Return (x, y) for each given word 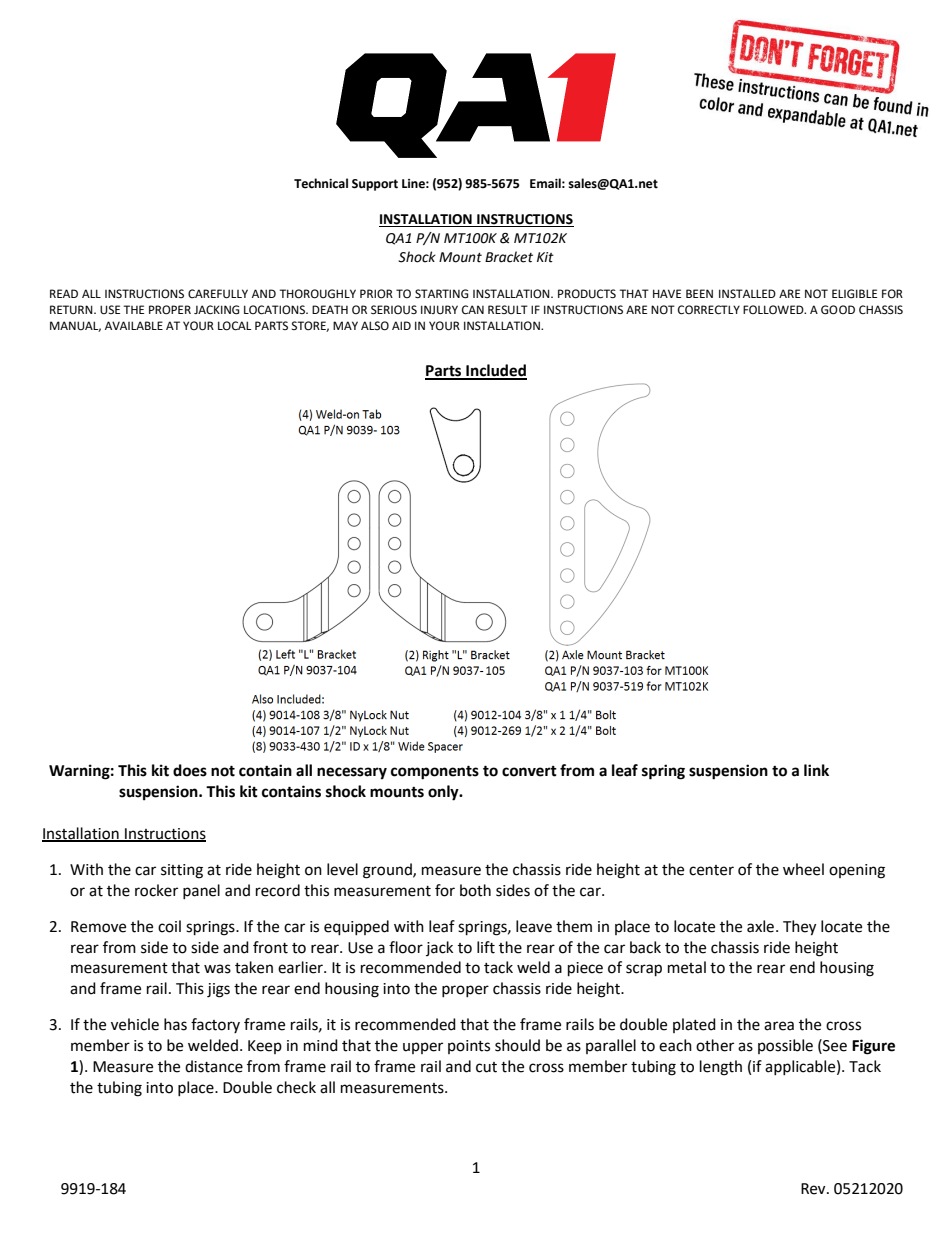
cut (486, 1067)
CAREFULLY (218, 294)
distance (214, 1066)
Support (375, 185)
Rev (814, 1189)
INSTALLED (747, 293)
